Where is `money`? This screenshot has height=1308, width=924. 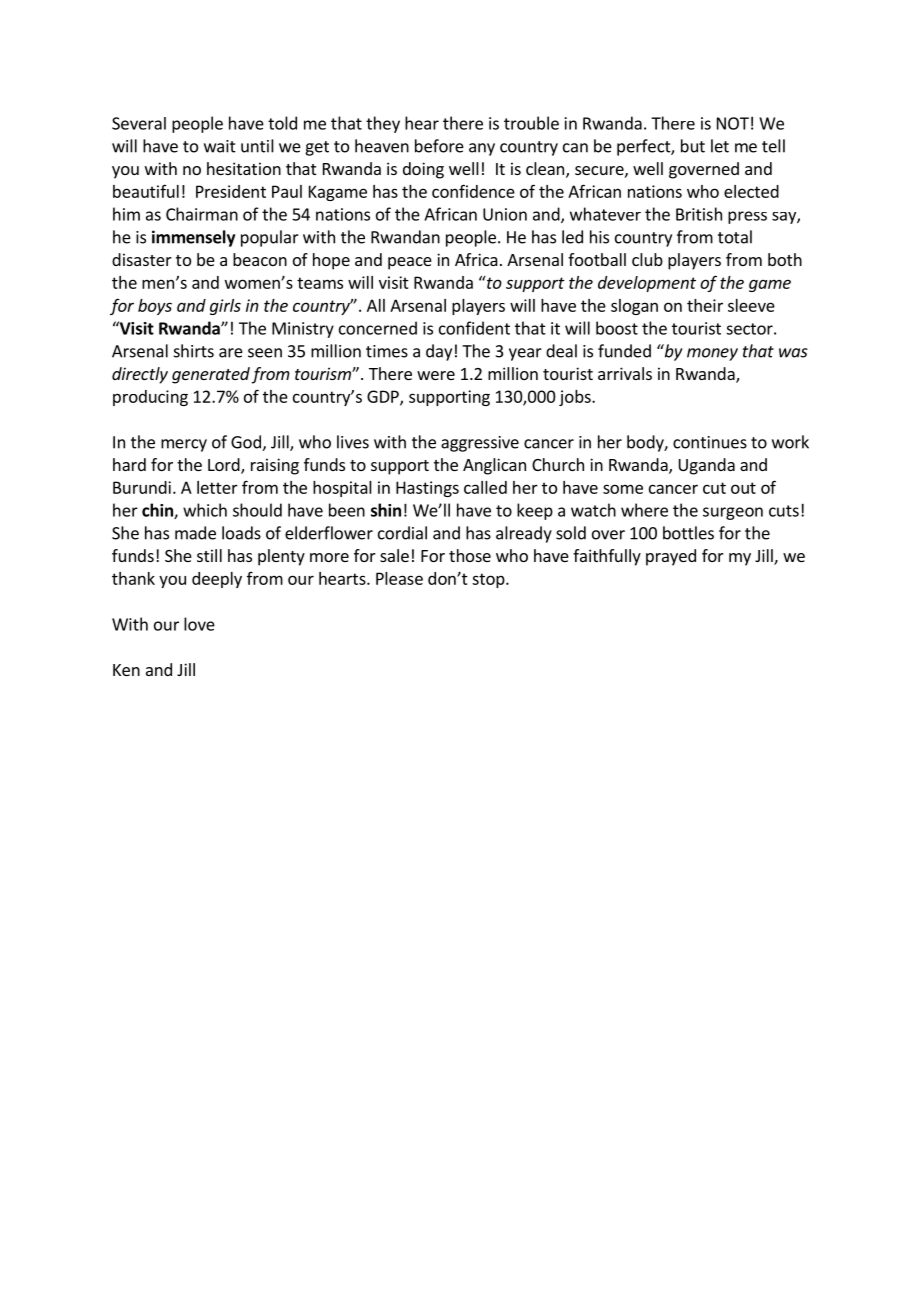 money is located at coordinates (712, 354).
